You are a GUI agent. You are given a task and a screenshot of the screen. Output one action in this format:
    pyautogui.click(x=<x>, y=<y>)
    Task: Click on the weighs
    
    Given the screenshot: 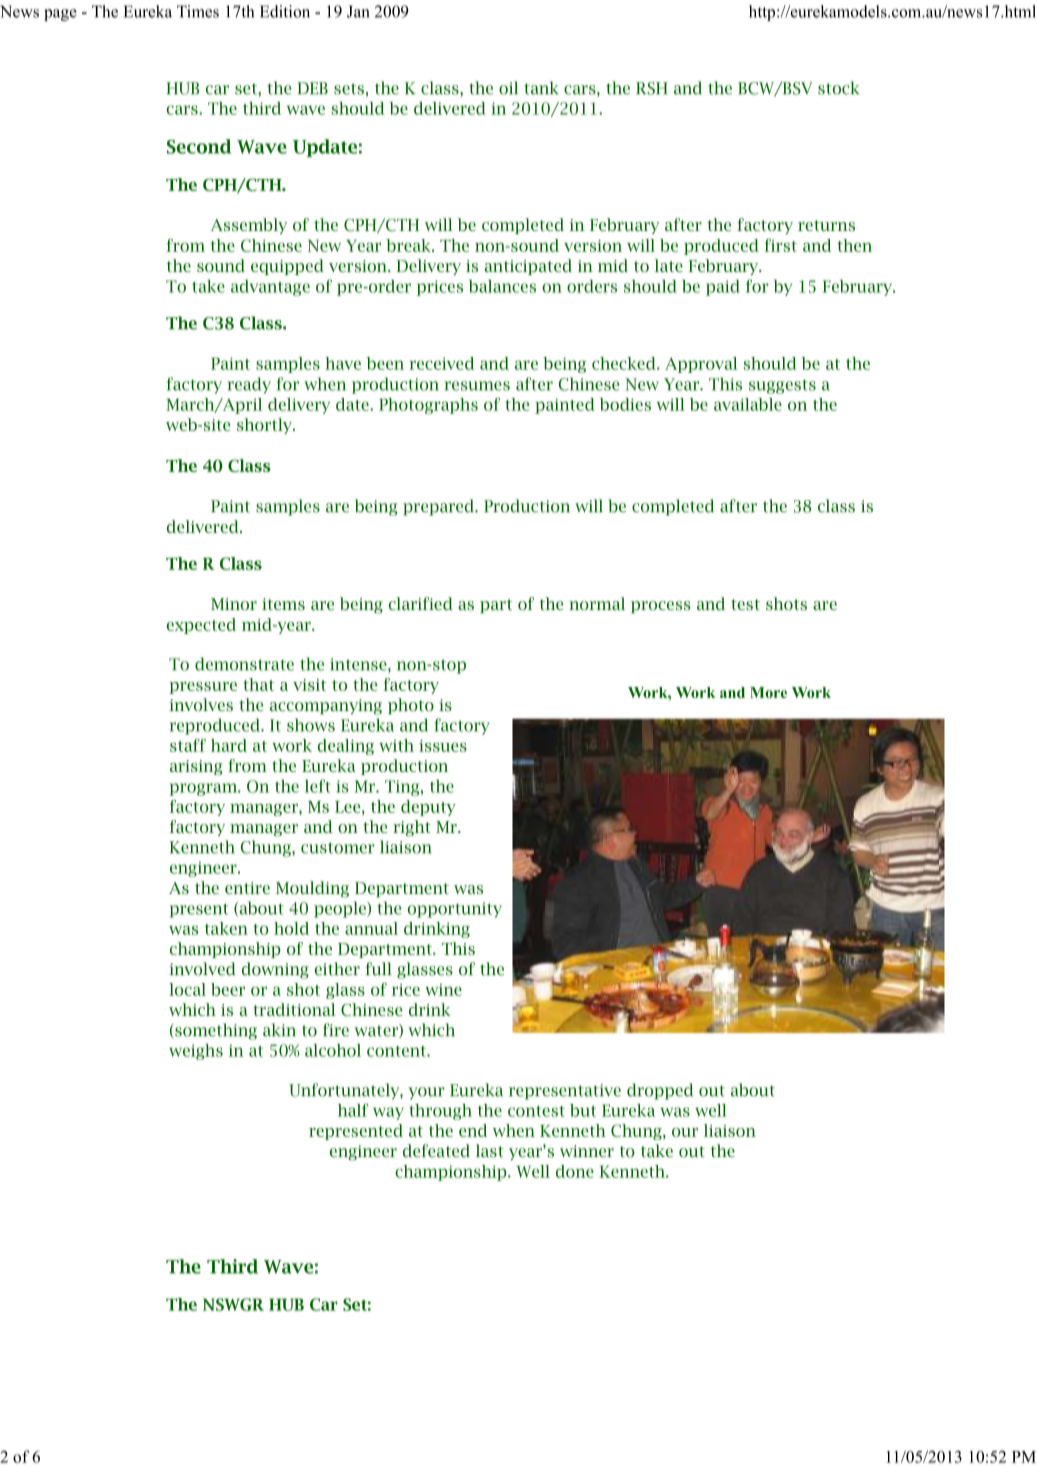 What is the action you would take?
    pyautogui.click(x=196, y=1052)
